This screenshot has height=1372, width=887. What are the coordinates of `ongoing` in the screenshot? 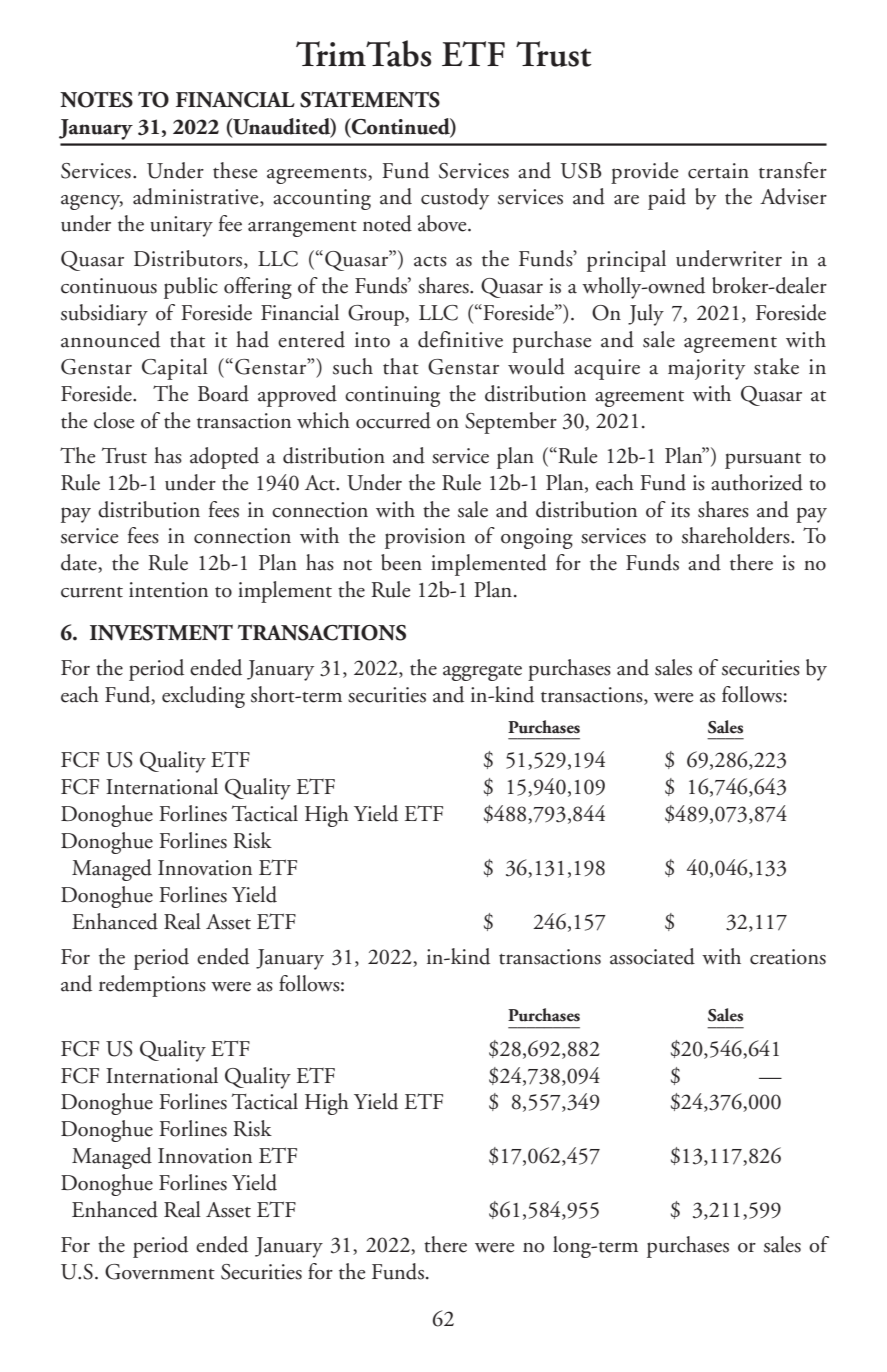 It's located at (537, 538).
